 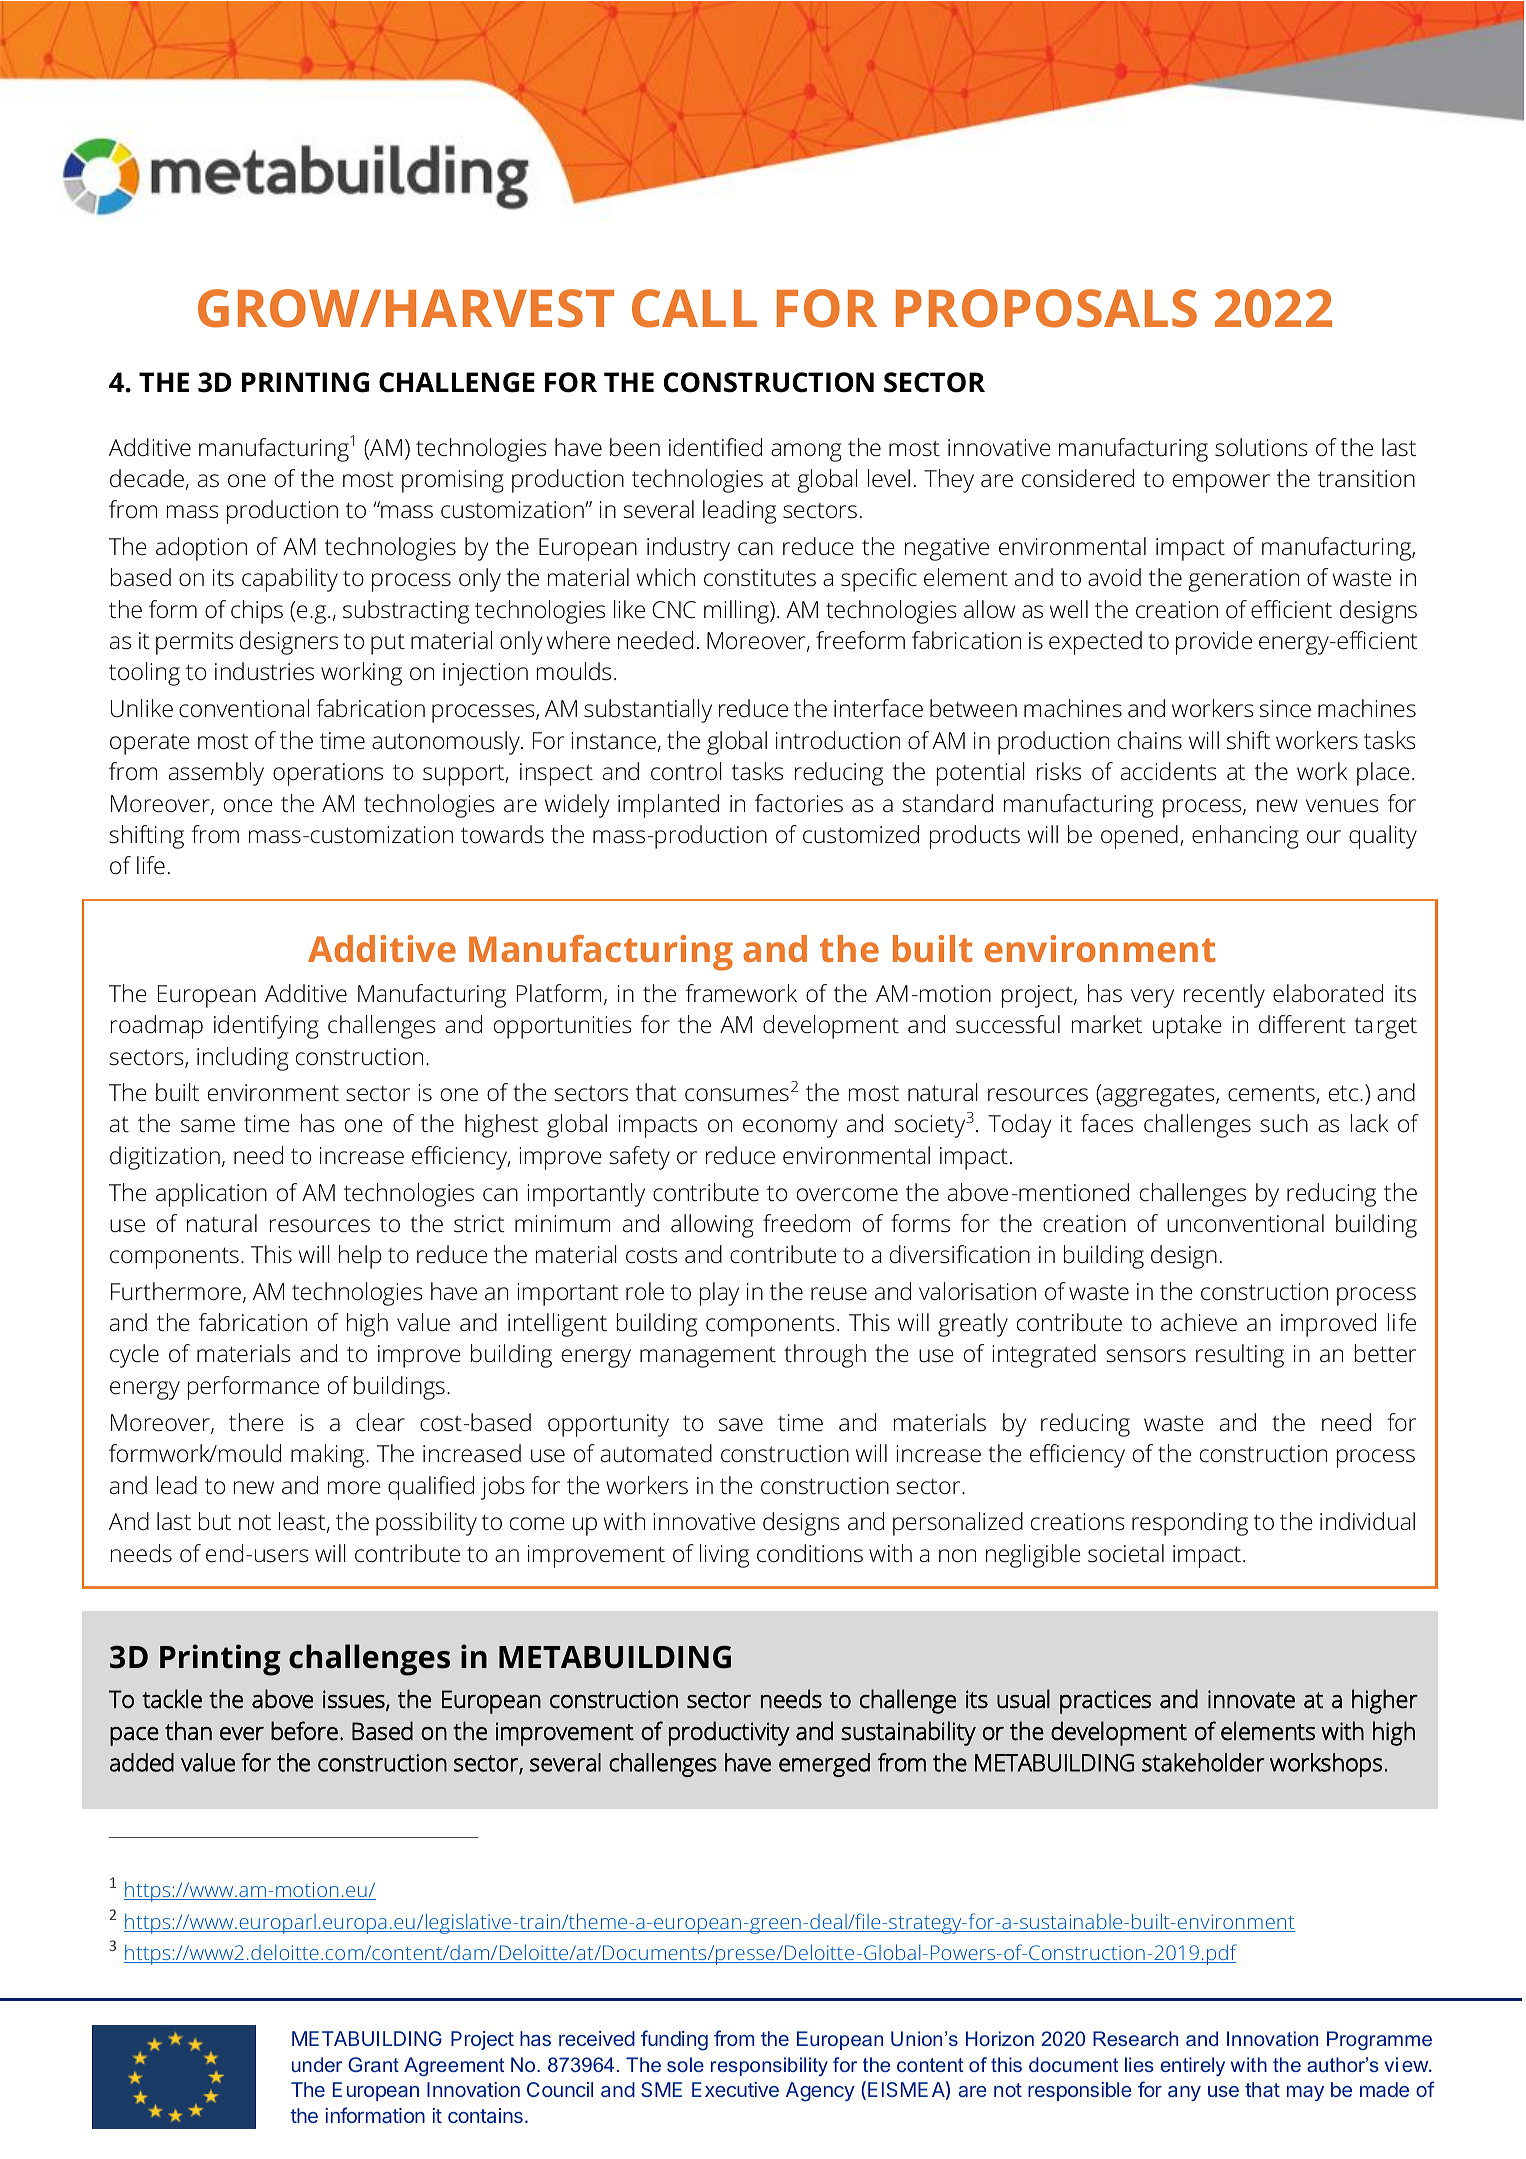 I want to click on making, so click(x=329, y=1456).
